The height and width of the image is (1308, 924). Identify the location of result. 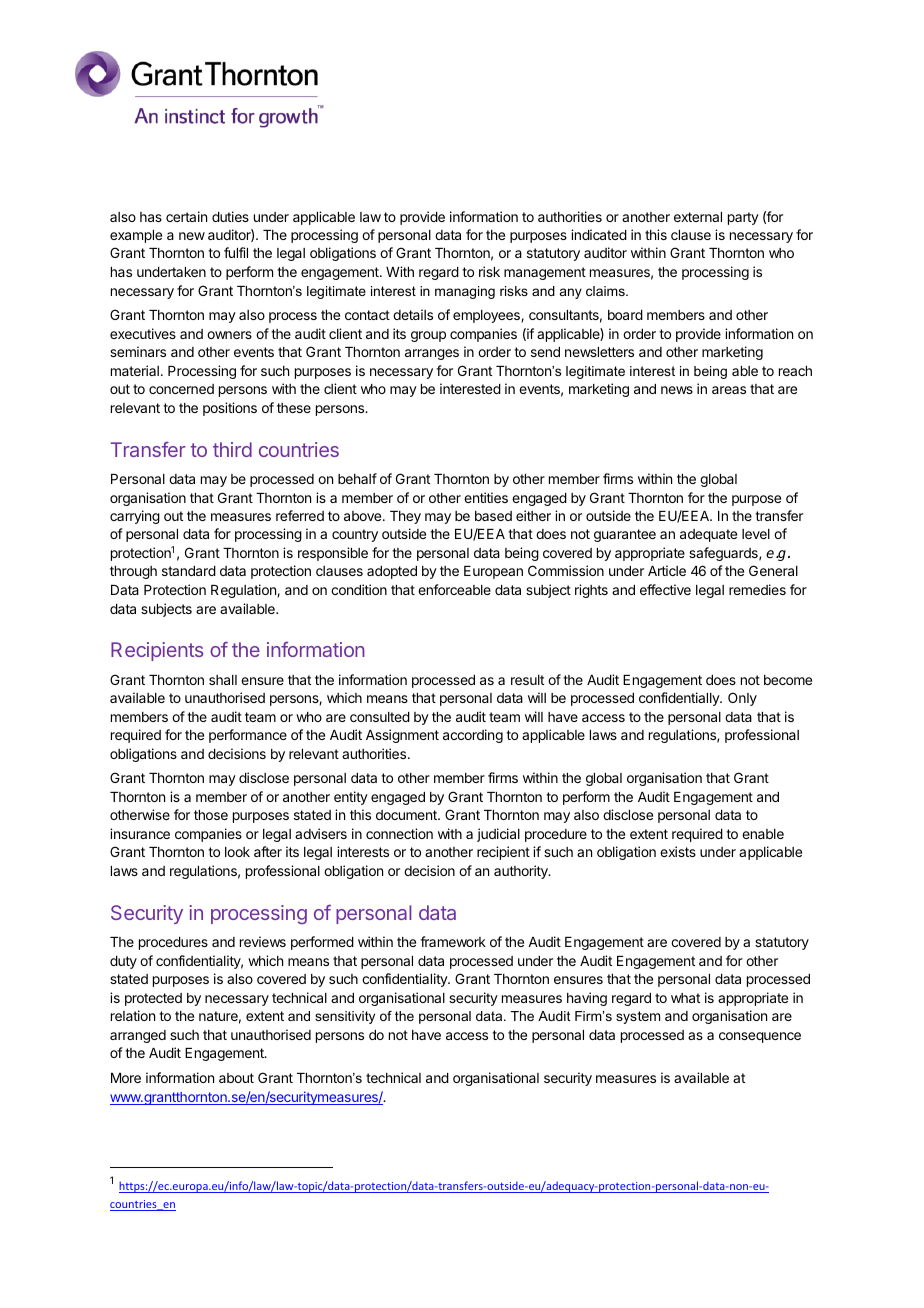
(527, 680).
